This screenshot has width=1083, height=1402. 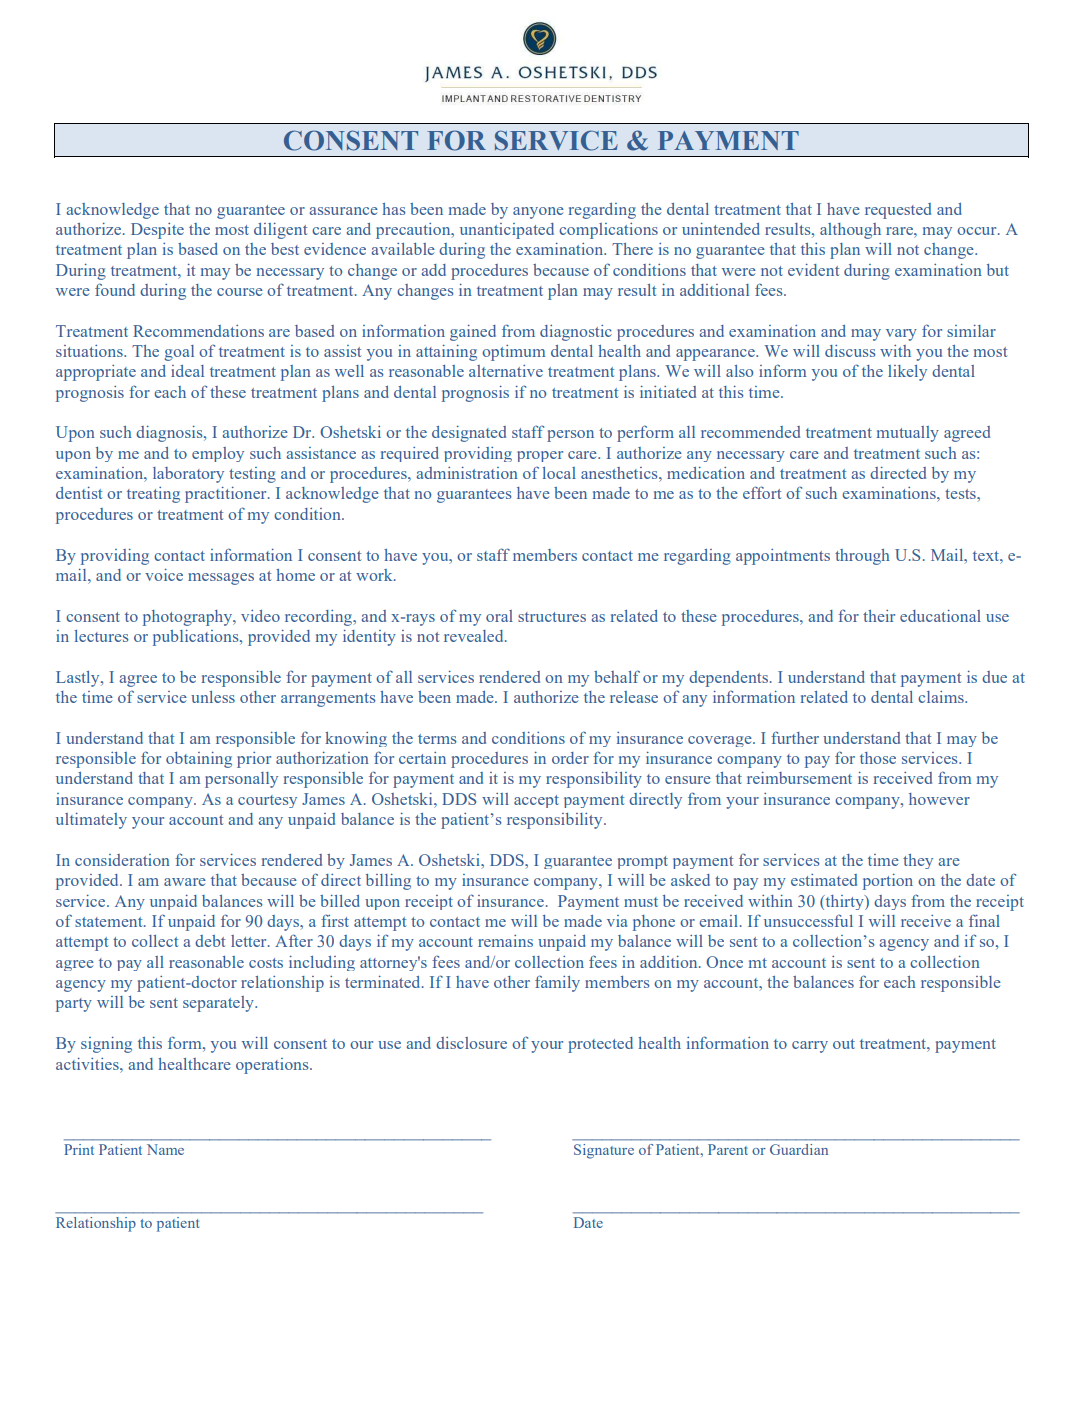 What do you see at coordinates (799, 1149) in the screenshot?
I see `Guardian` at bounding box center [799, 1149].
